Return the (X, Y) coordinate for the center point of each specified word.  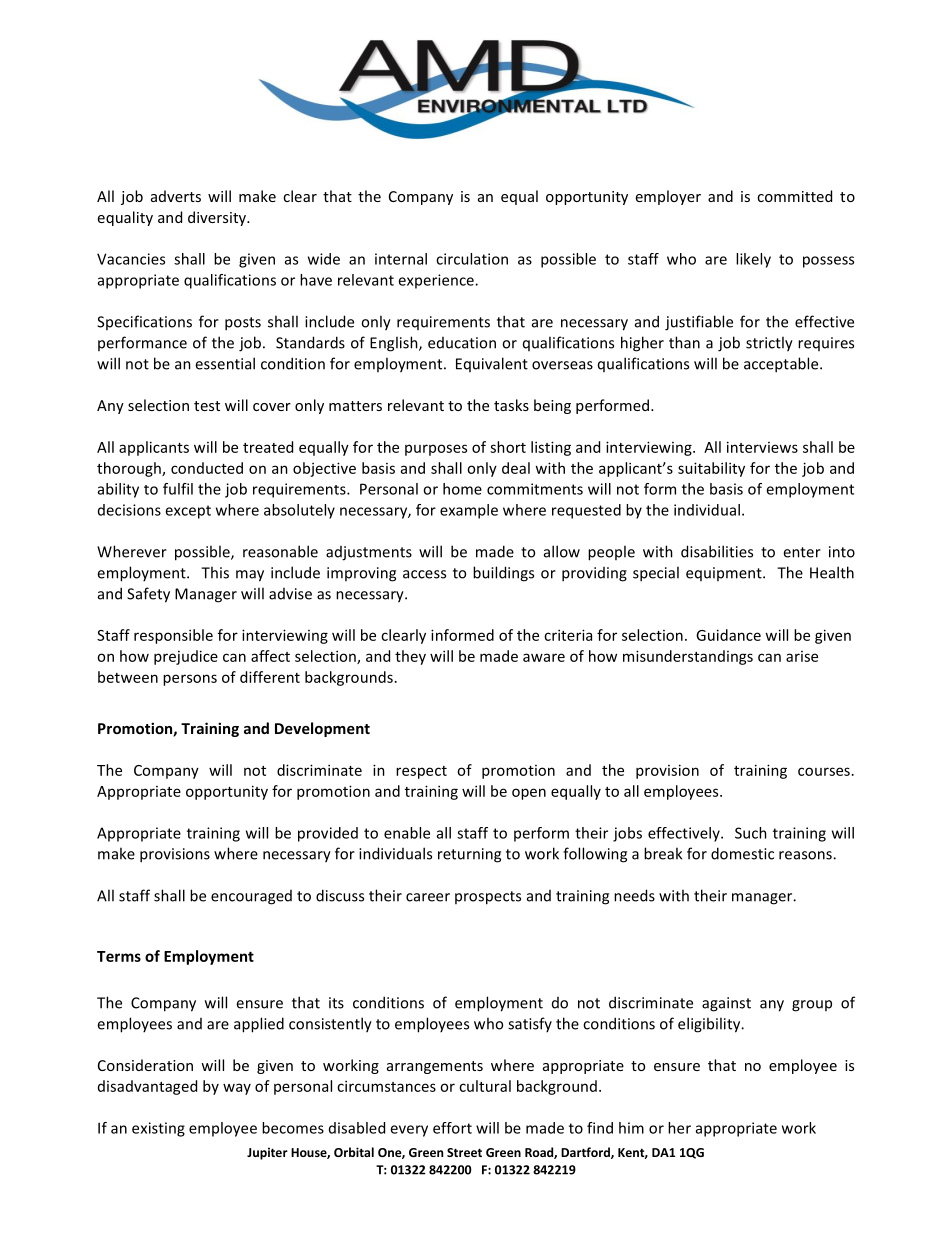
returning (469, 855)
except (188, 512)
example (469, 511)
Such (751, 833)
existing (158, 1129)
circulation (472, 259)
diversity (218, 218)
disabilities (717, 551)
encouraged (251, 897)
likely (753, 260)
